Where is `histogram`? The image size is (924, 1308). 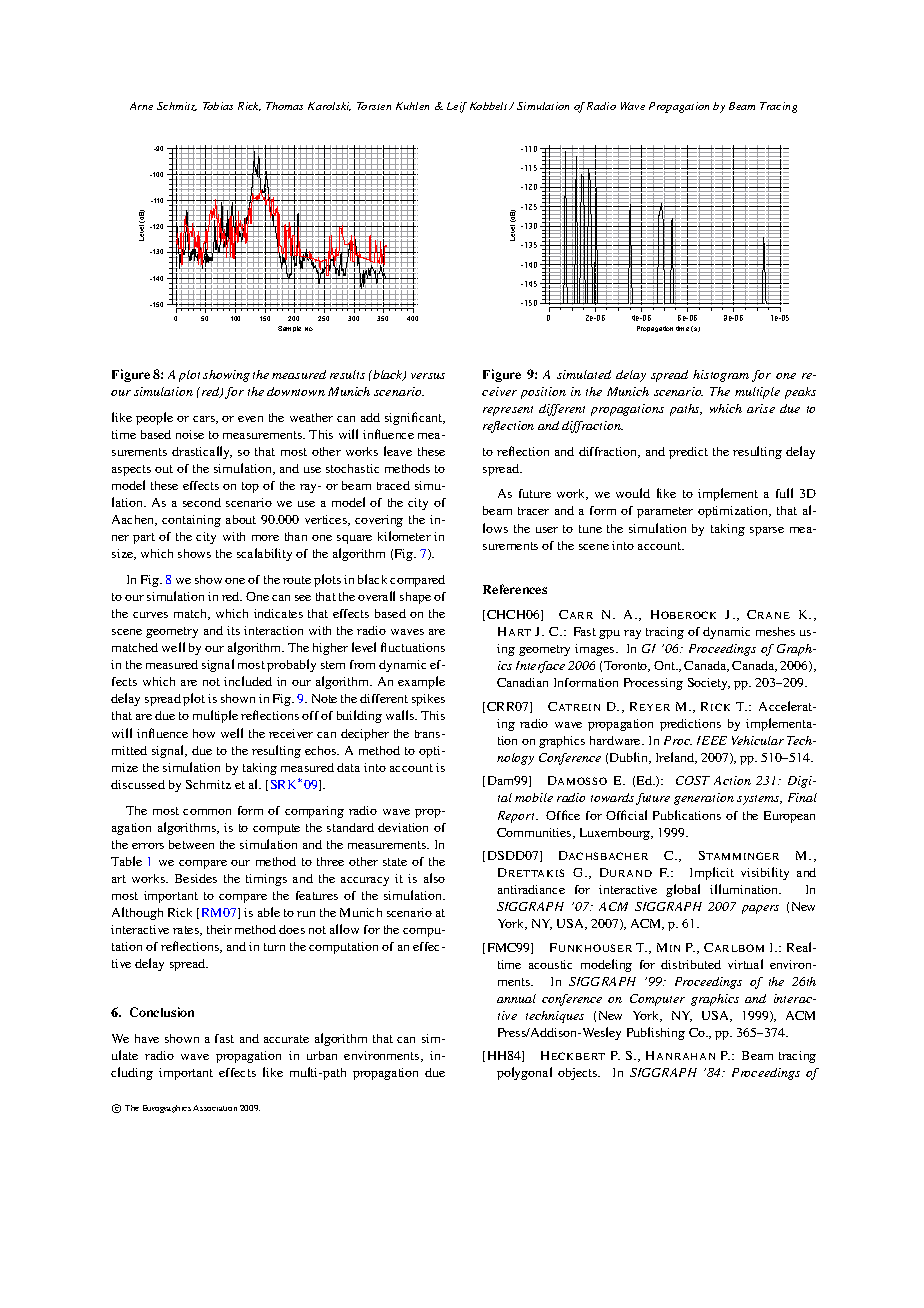 histogram is located at coordinates (721, 376).
